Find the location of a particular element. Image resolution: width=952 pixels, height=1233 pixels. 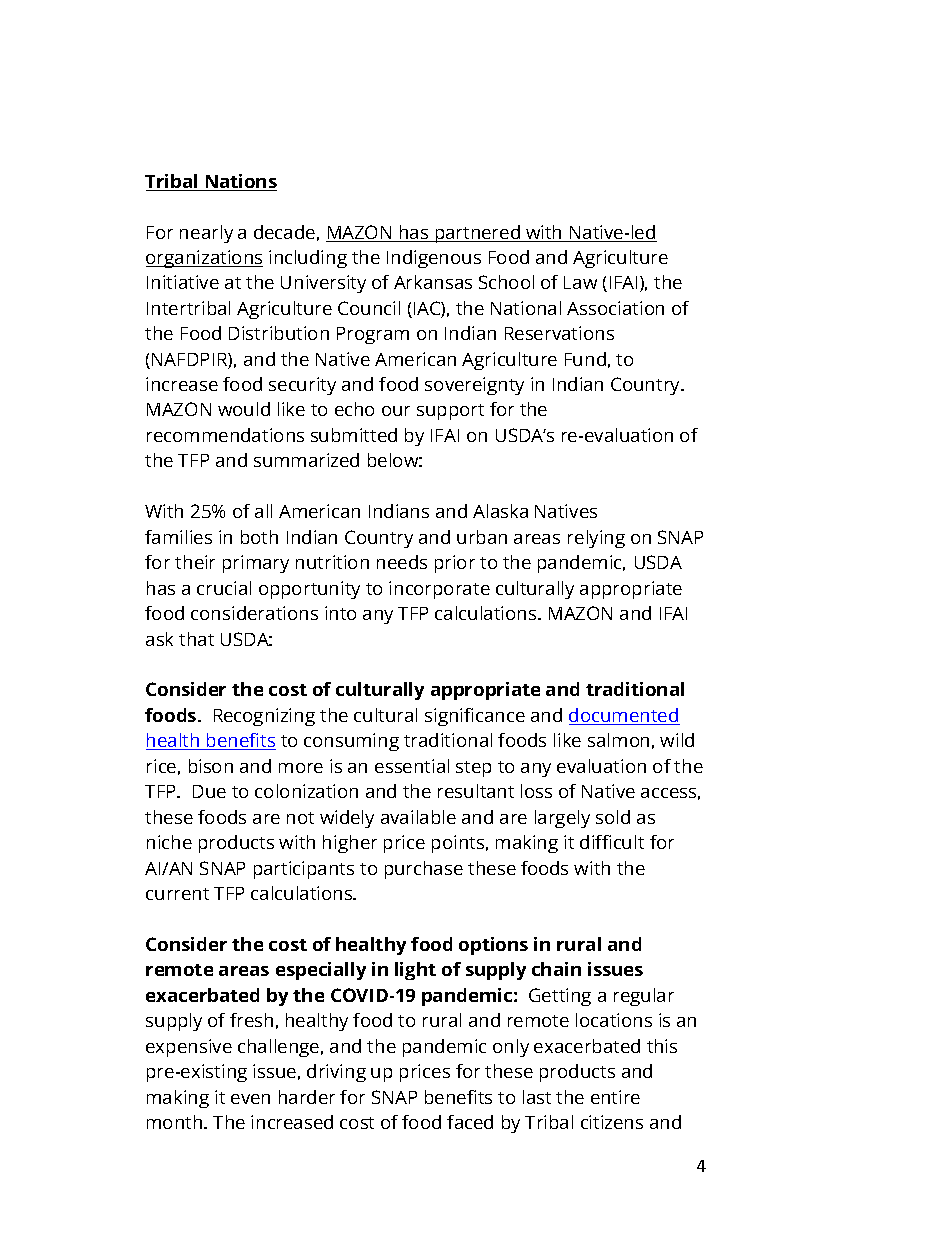

difficult is located at coordinates (612, 842).
